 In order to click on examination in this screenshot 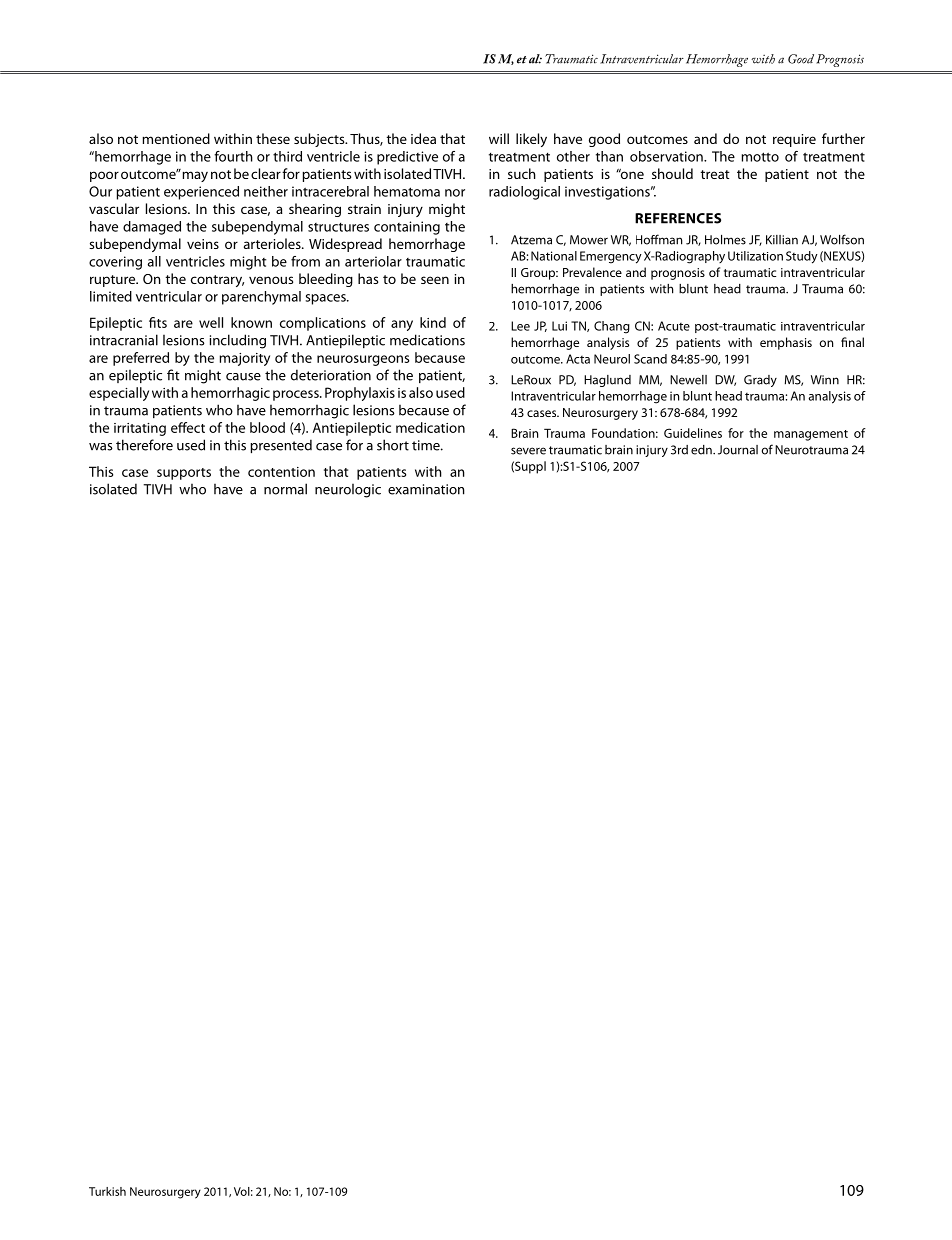, I will do `click(426, 489)`.
